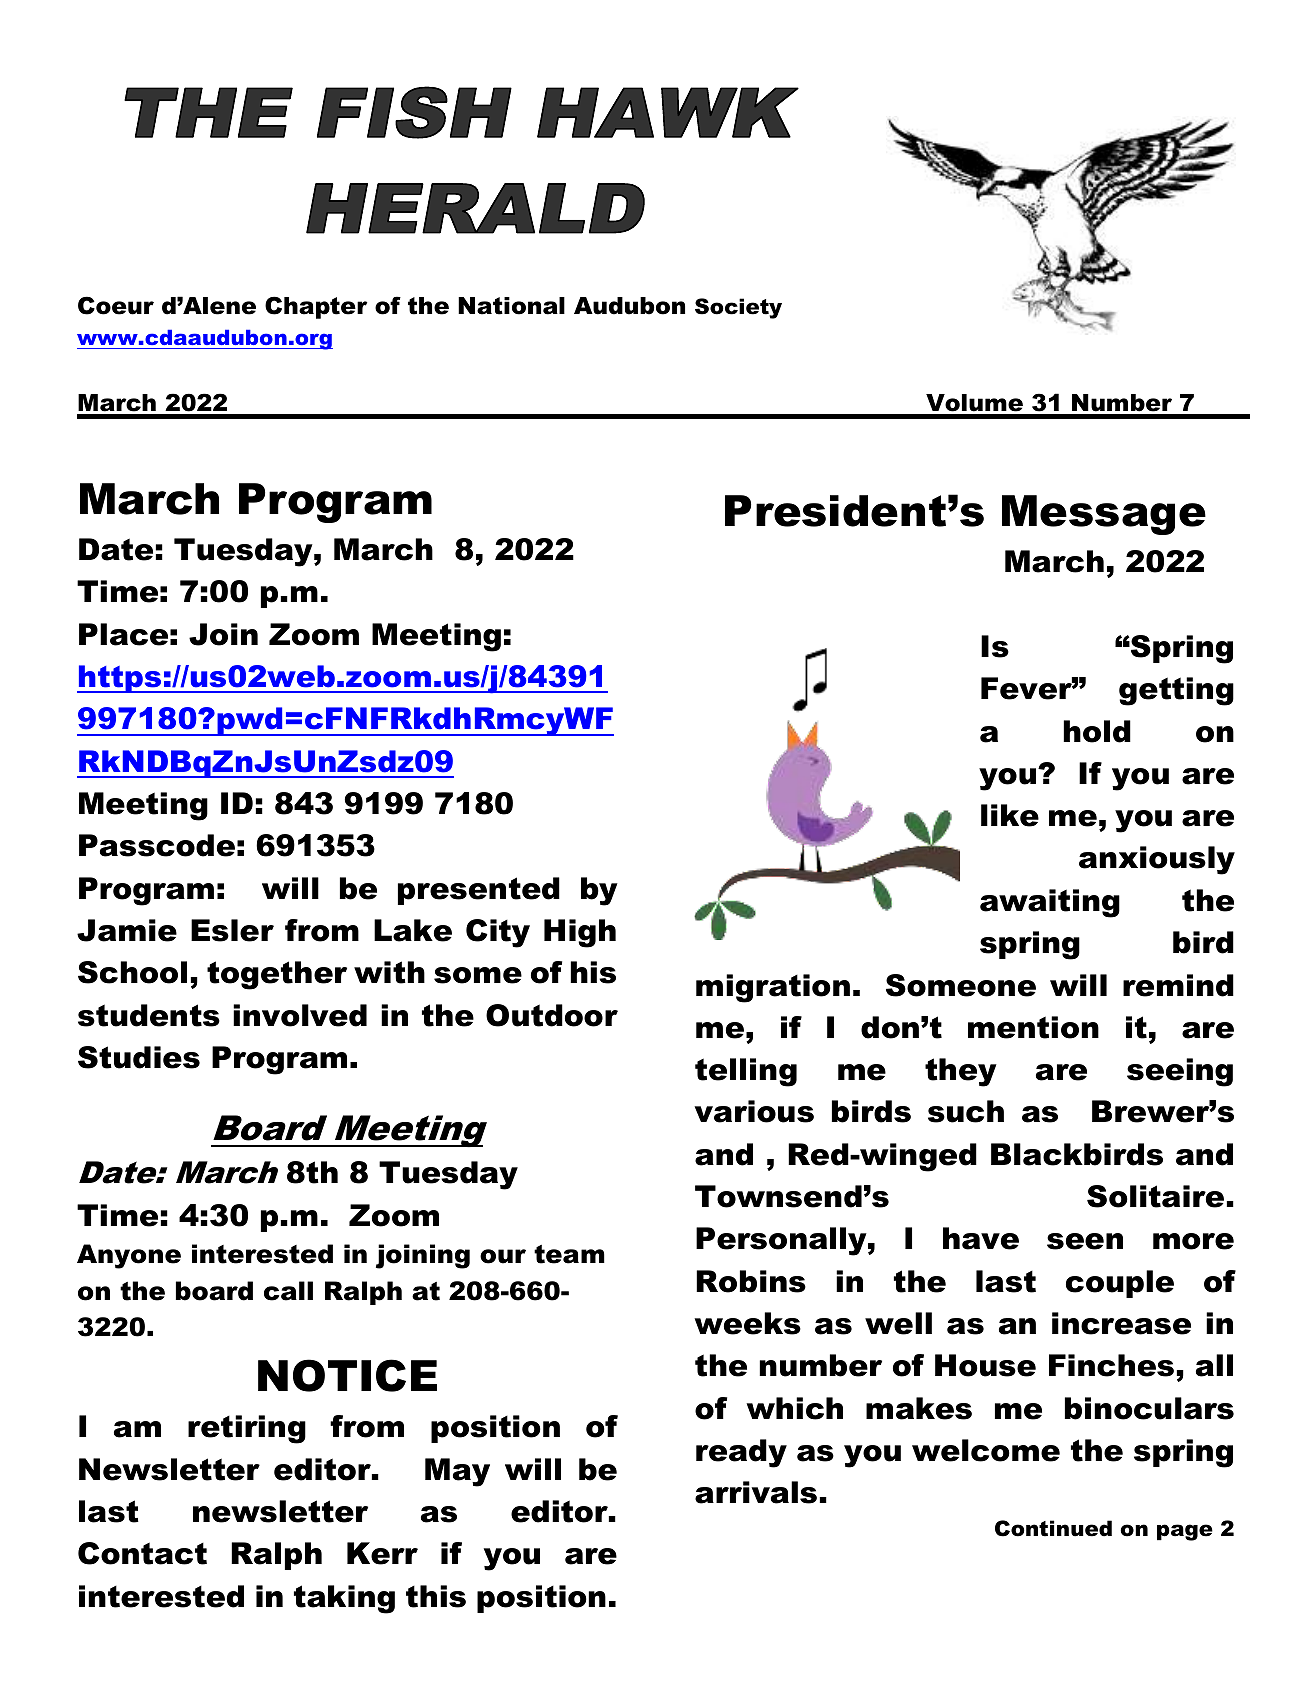 The width and height of the screenshot is (1312, 1698). What do you see at coordinates (1050, 903) in the screenshot?
I see `awaiting` at bounding box center [1050, 903].
